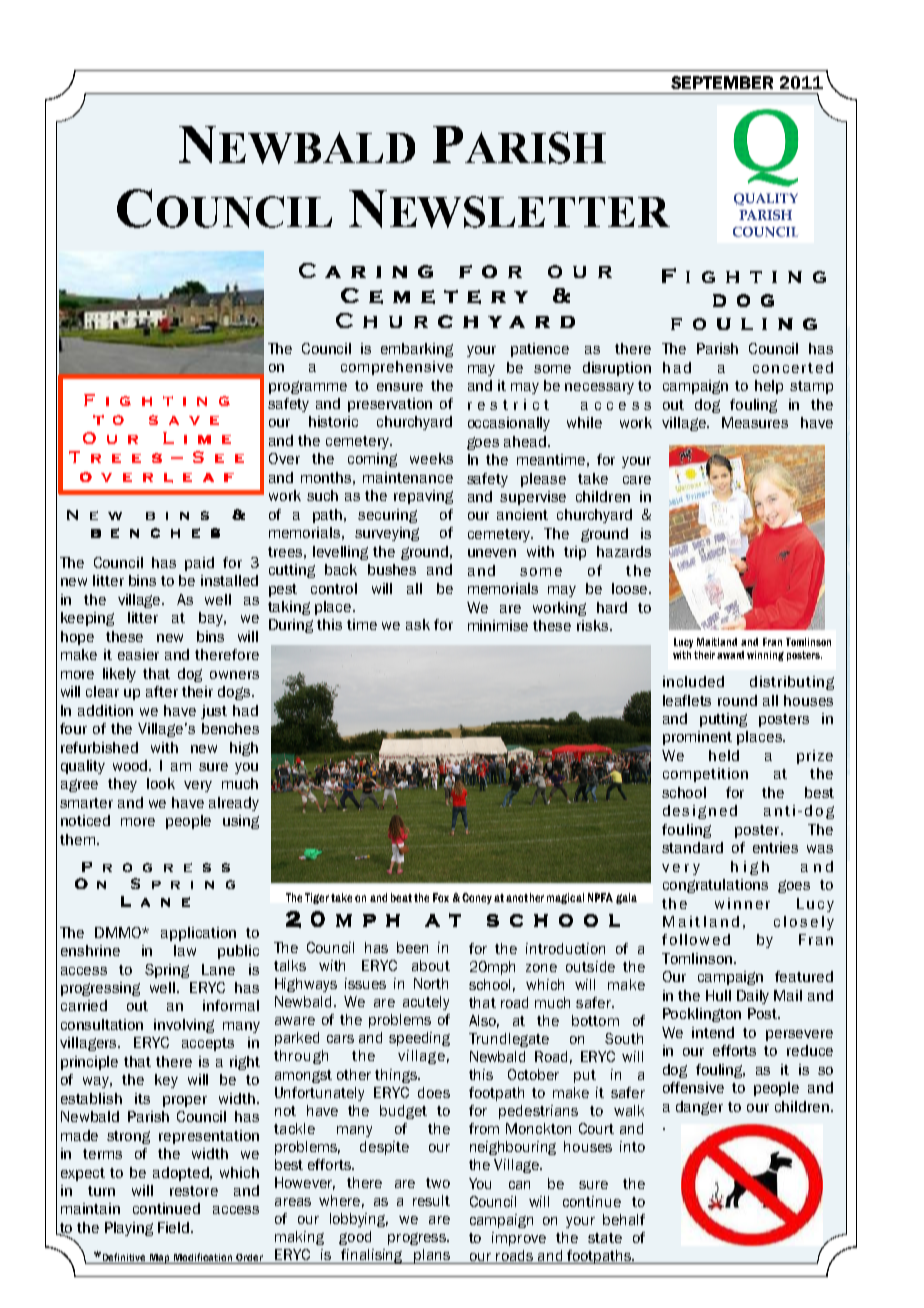  I want to click on result, so click(431, 1200).
